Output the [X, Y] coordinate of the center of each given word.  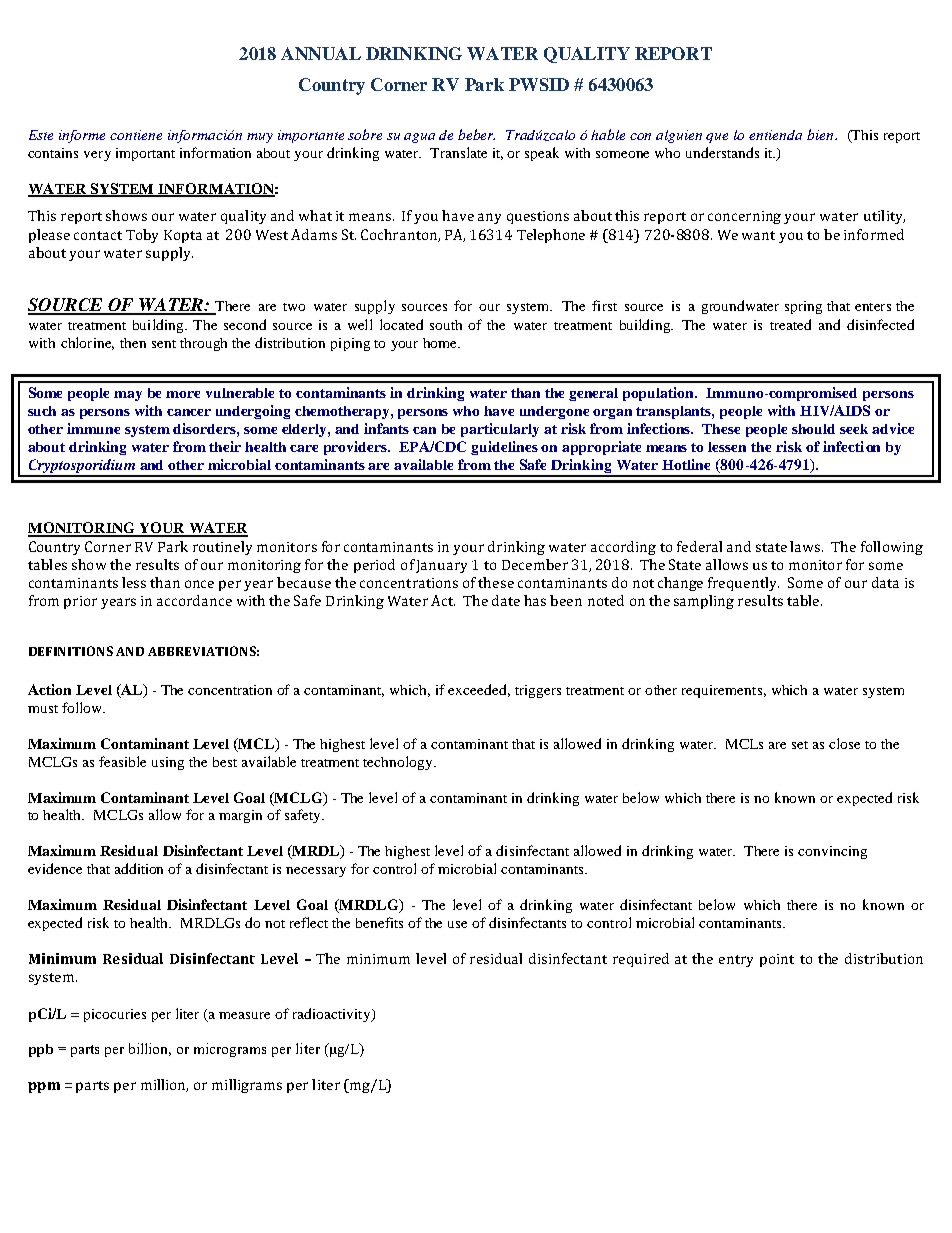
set [800, 745]
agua [419, 138]
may [128, 396]
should [813, 429]
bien [821, 134]
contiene [136, 135]
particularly [500, 430]
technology [399, 763]
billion [150, 1049]
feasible [122, 761]
